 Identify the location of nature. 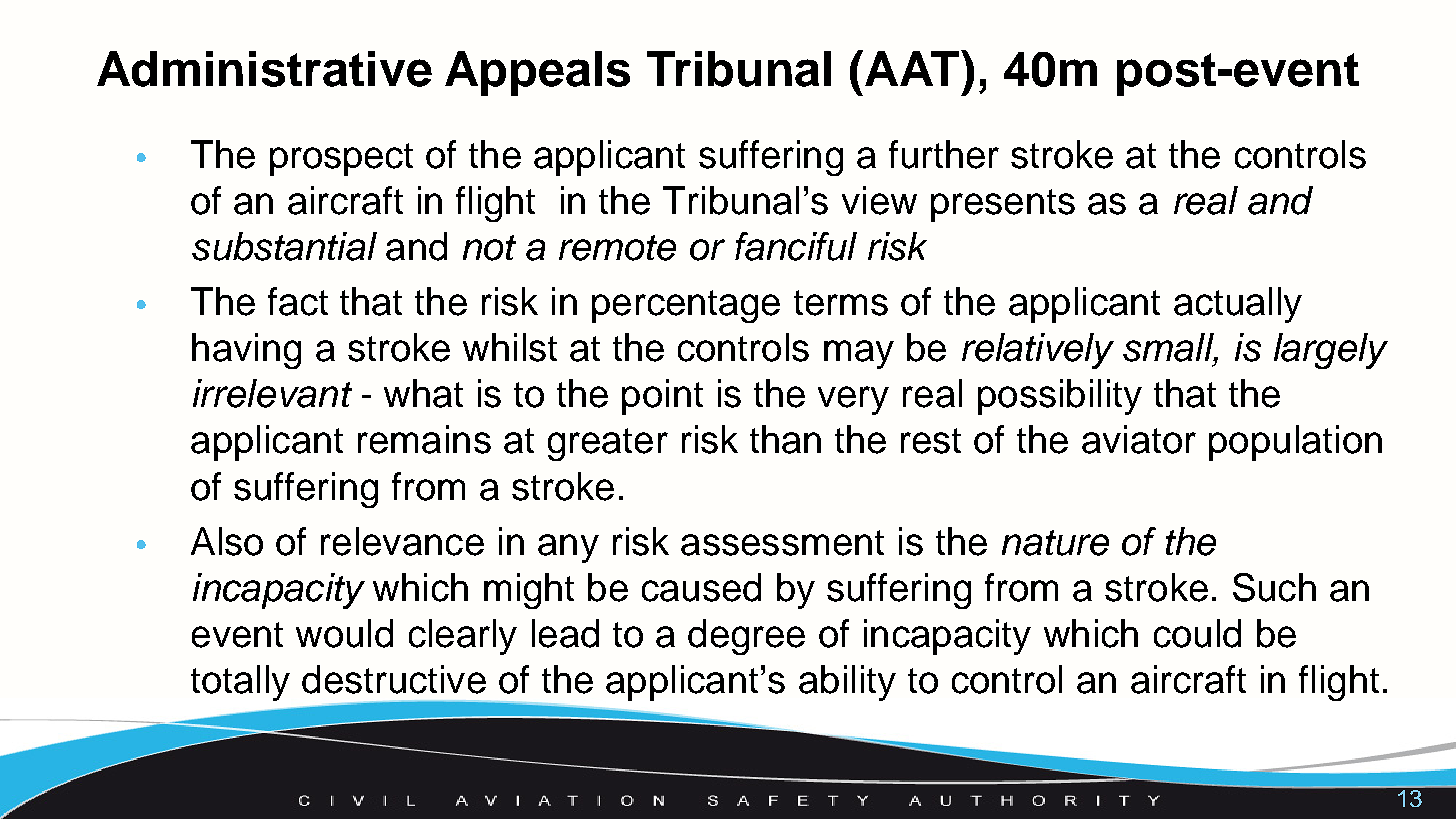
(1055, 543).
